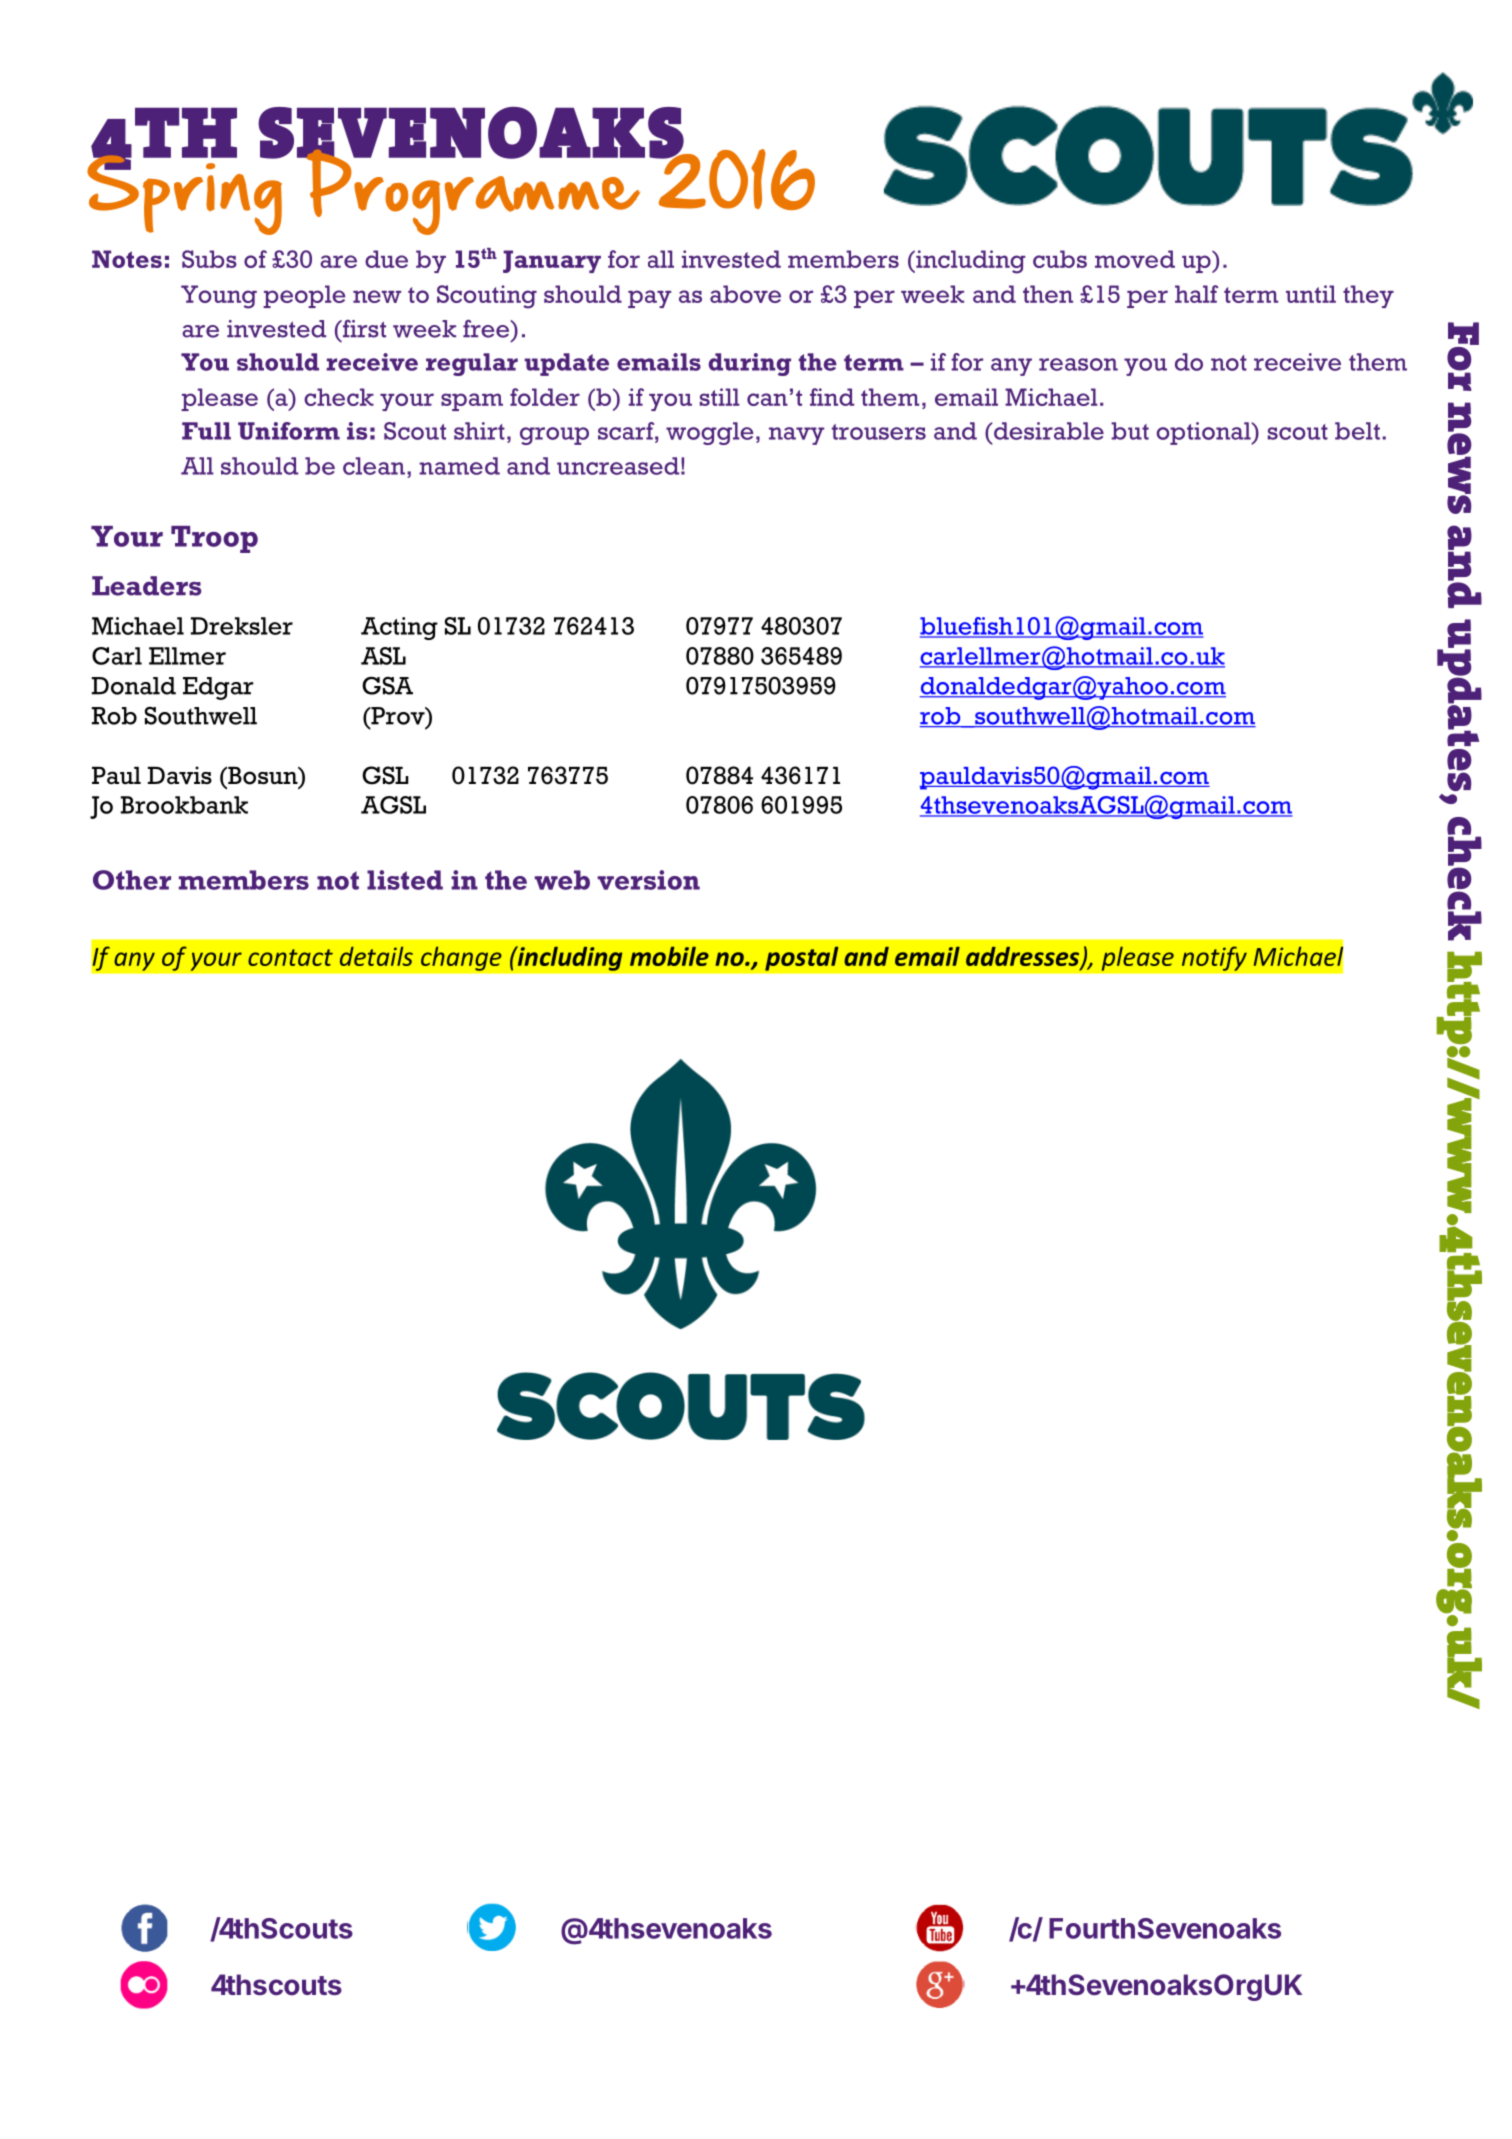  I want to click on above, so click(745, 294).
